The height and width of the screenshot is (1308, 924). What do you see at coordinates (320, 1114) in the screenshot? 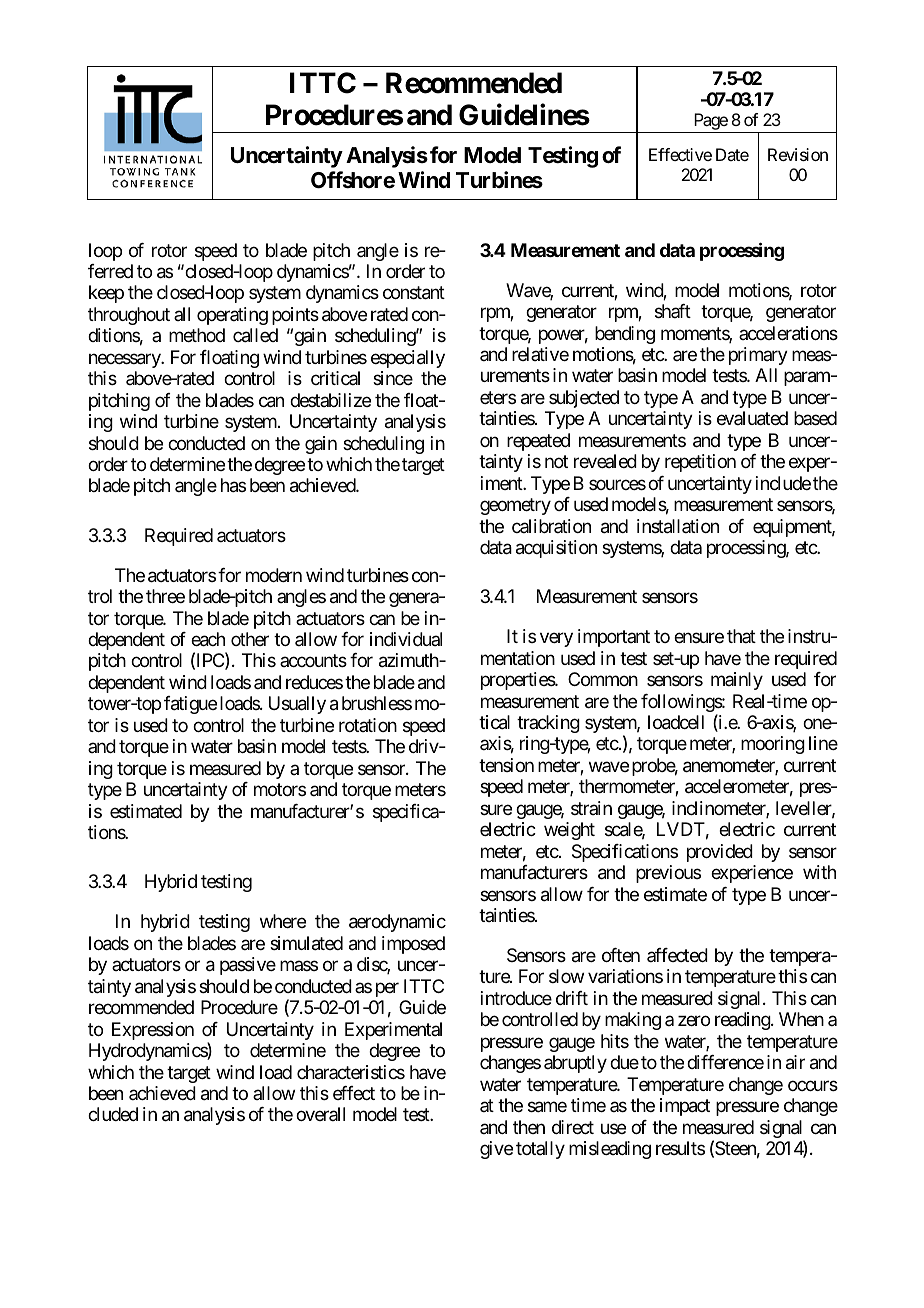
I see `overall` at bounding box center [320, 1114].
